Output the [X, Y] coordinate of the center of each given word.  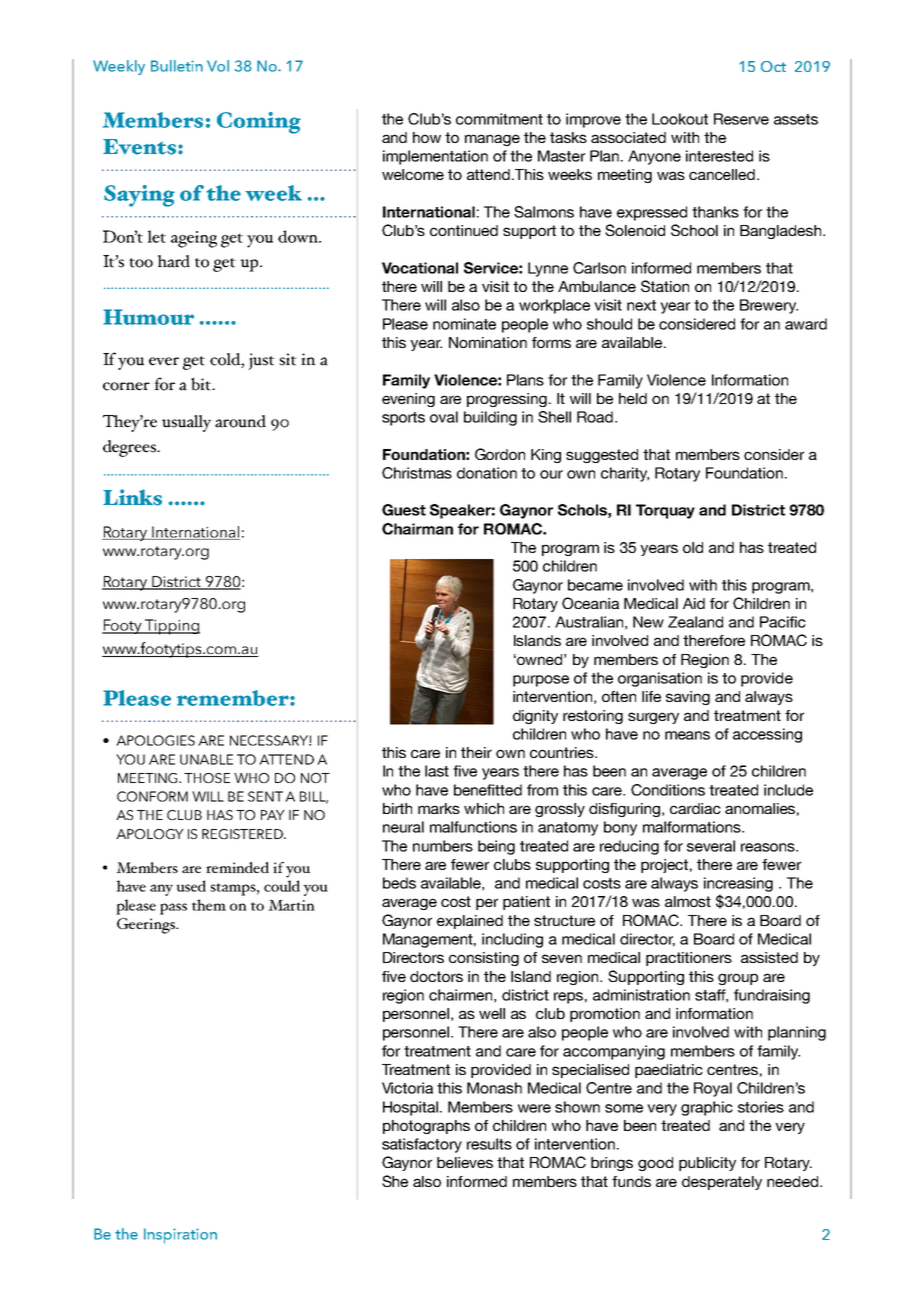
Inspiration [180, 1236]
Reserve [741, 119]
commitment [499, 119]
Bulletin [177, 66]
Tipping [171, 627]
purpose [541, 681]
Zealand [695, 622]
